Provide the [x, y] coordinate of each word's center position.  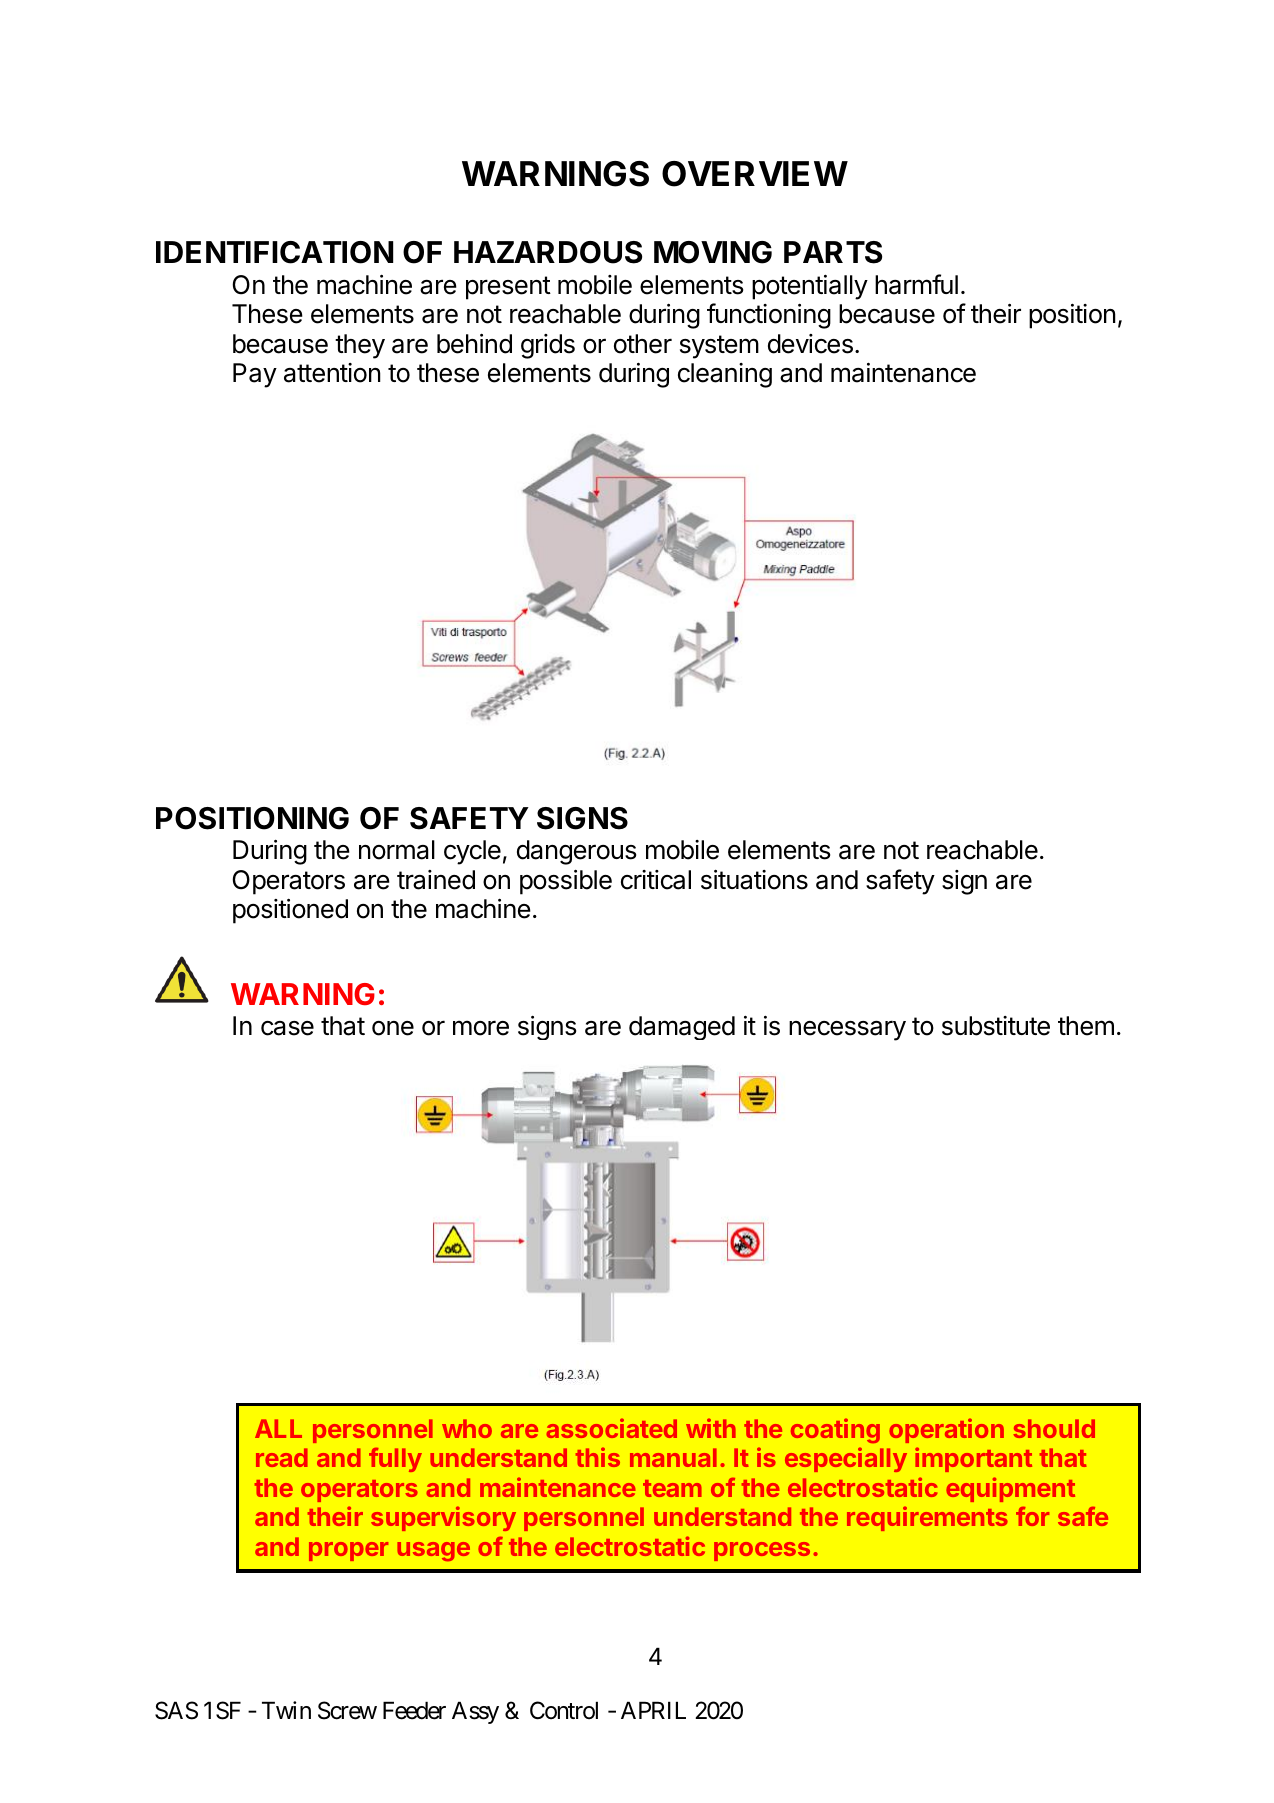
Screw [347, 1710]
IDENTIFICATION [274, 252]
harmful [916, 284]
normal [397, 850]
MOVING [713, 252]
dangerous [576, 852]
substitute [996, 1026]
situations [754, 880]
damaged [682, 1028]
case [287, 1028]
